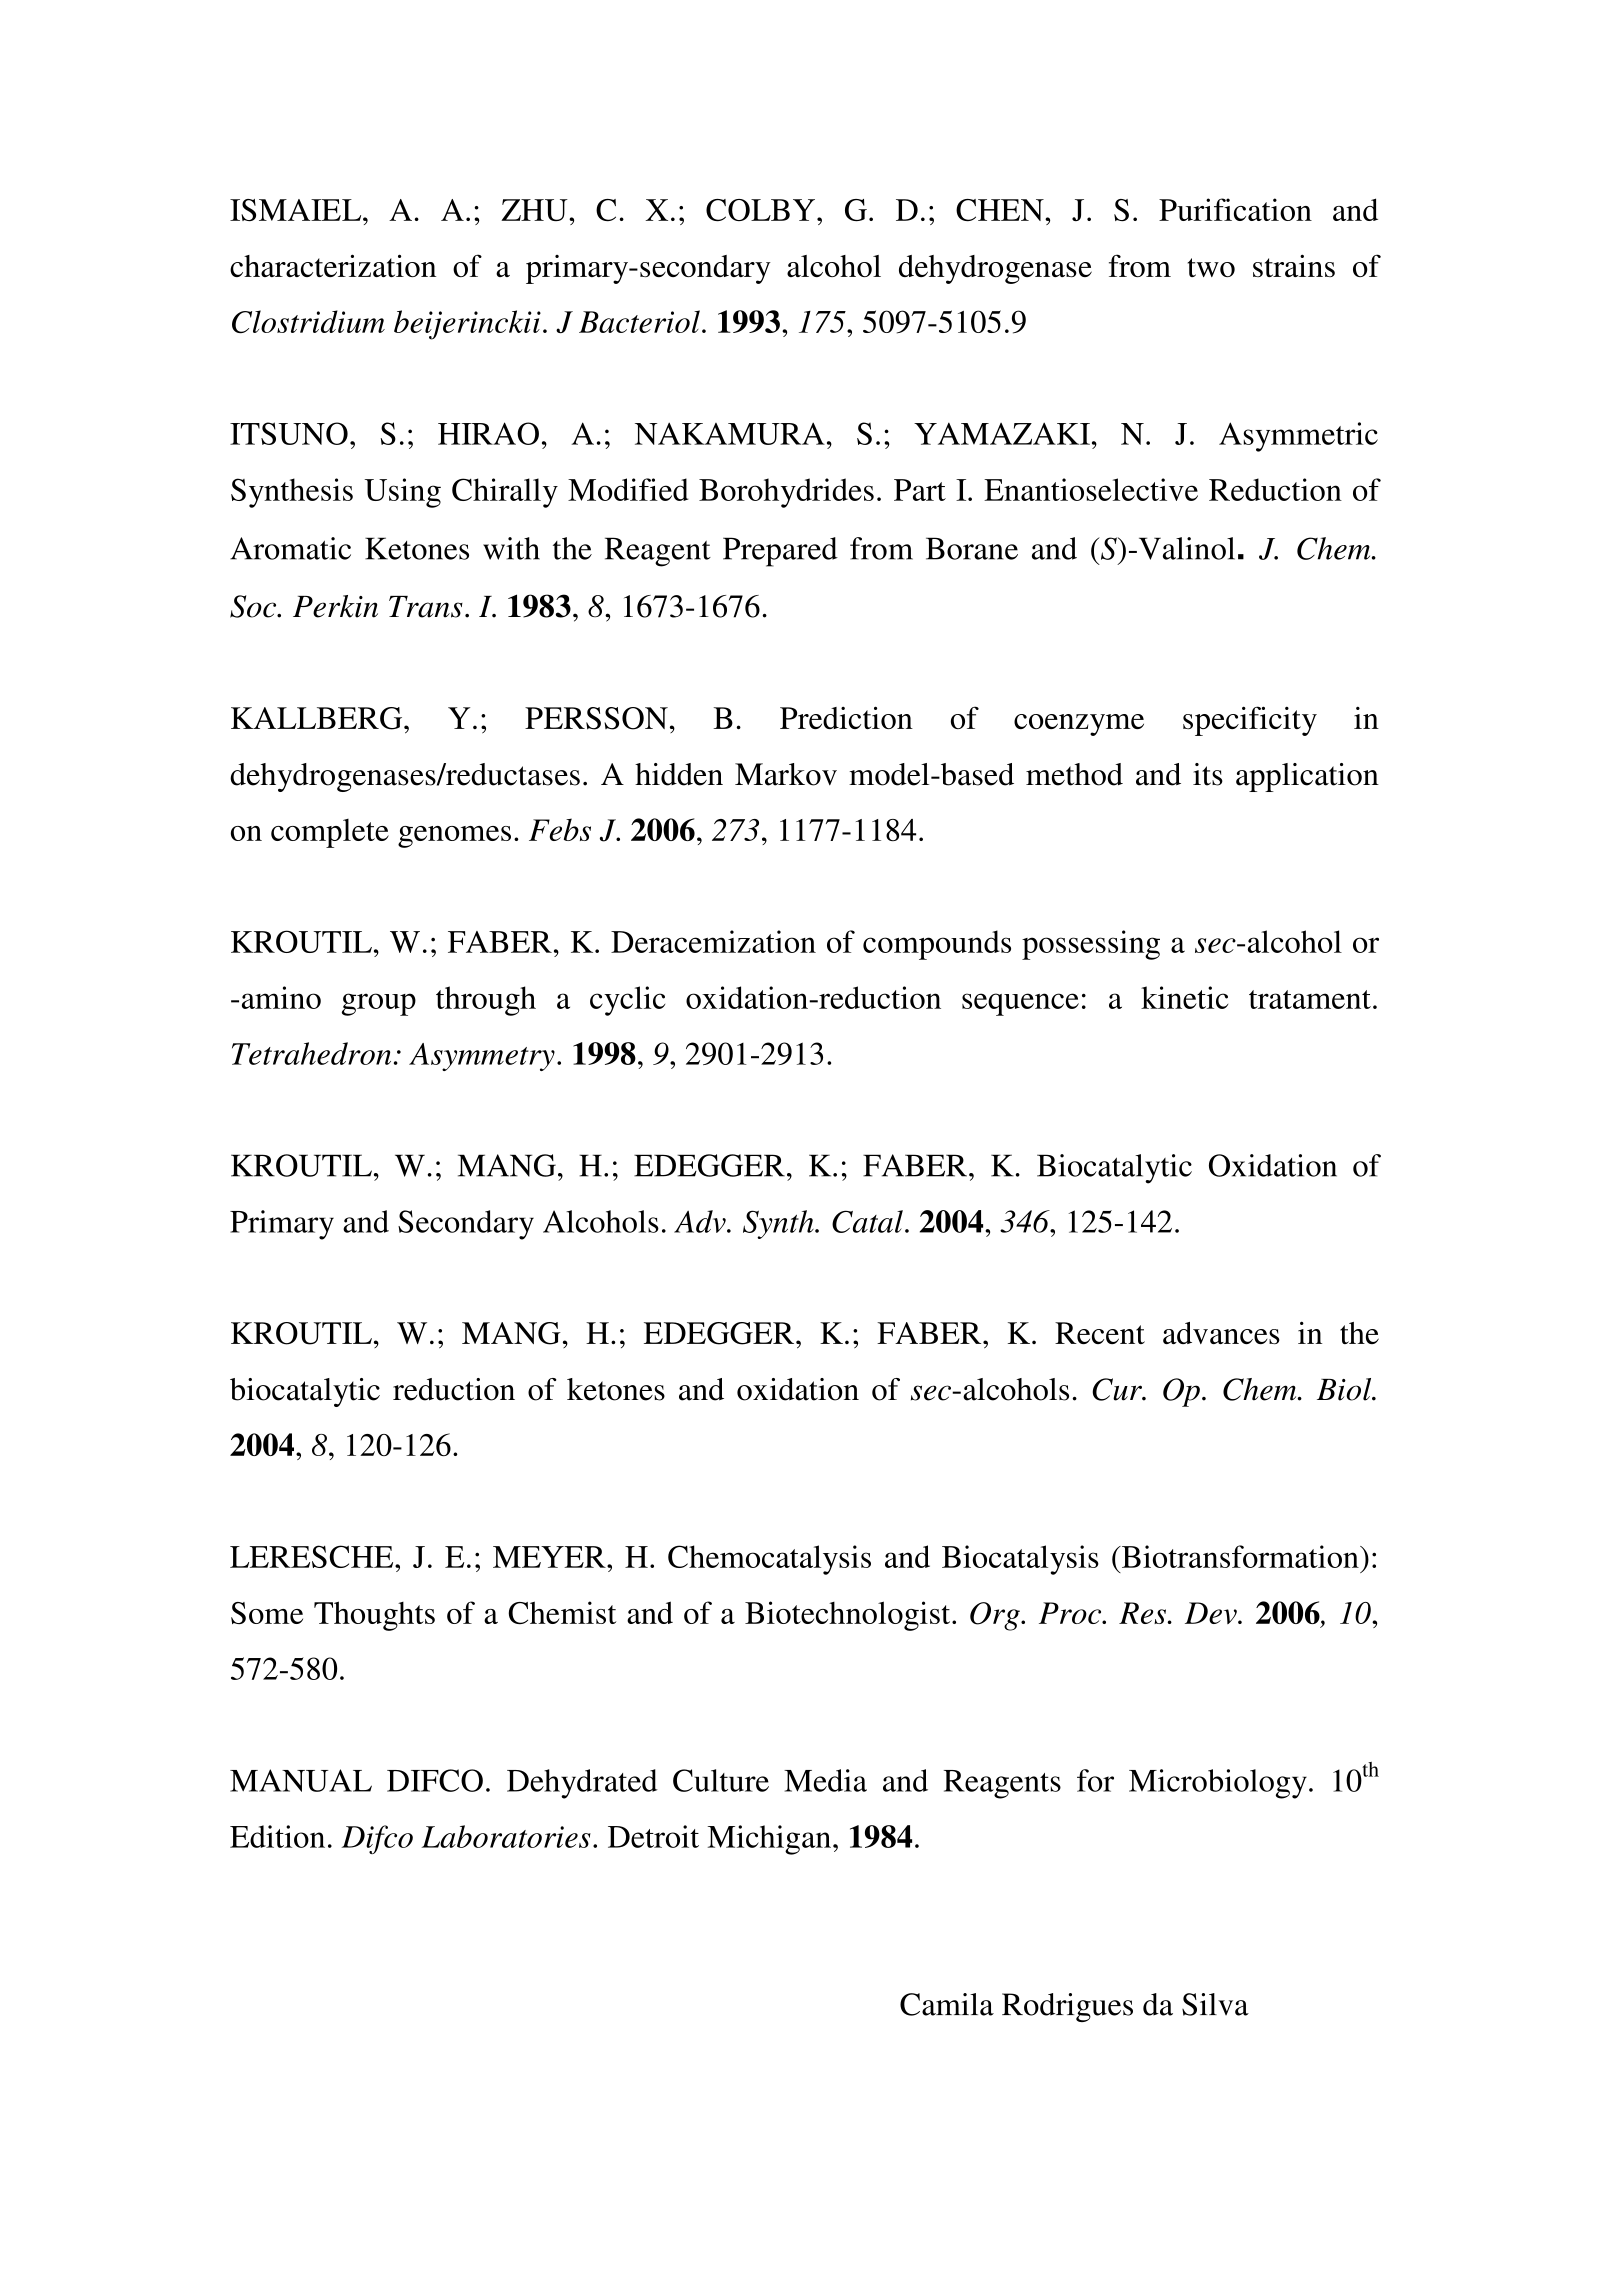 This screenshot has height=2275, width=1608. What do you see at coordinates (374, 1616) in the screenshot?
I see `Thoughts` at bounding box center [374, 1616].
